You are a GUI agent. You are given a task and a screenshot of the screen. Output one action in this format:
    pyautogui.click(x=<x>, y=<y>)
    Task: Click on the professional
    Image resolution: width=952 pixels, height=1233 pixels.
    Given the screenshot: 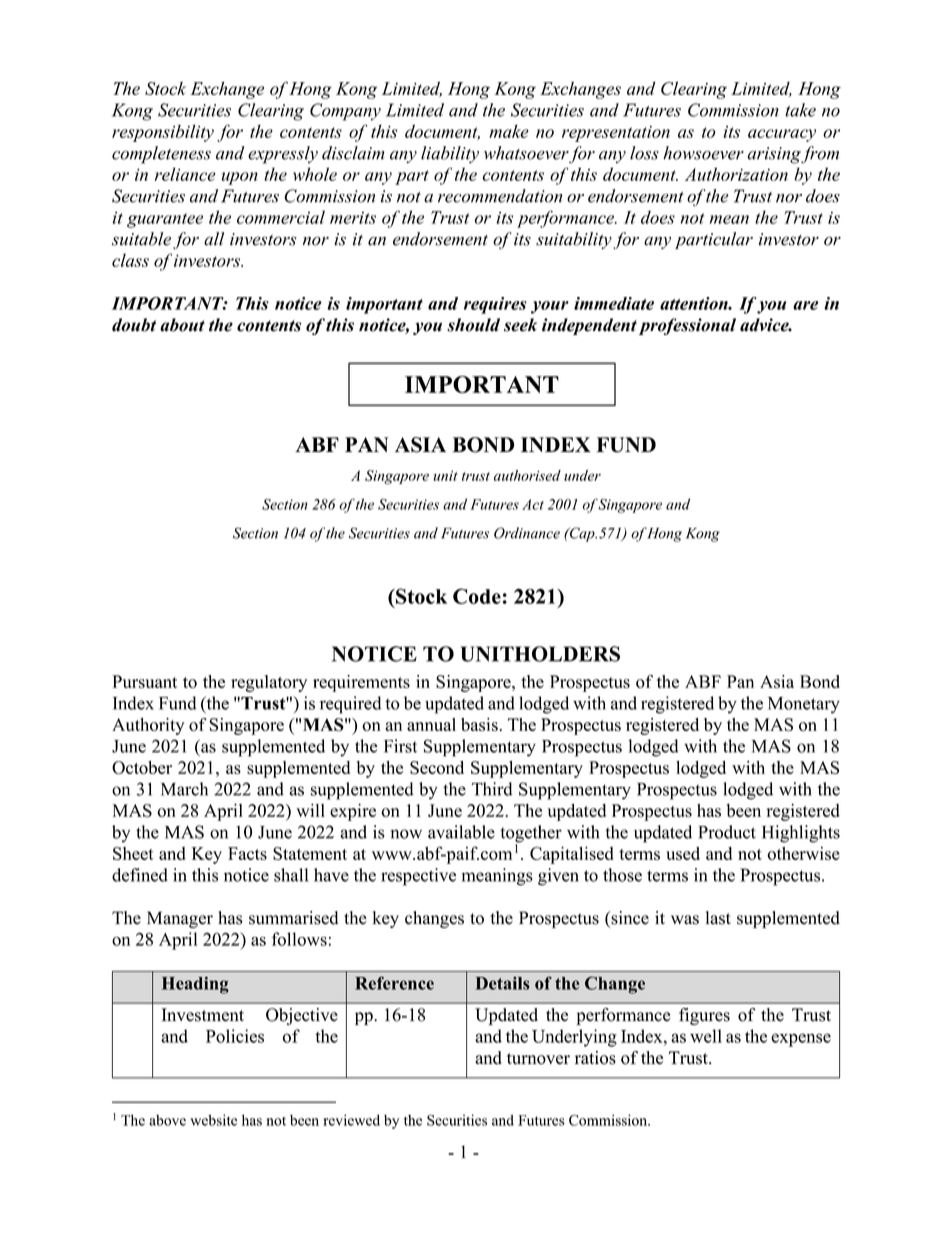 What is the action you would take?
    pyautogui.click(x=687, y=326)
